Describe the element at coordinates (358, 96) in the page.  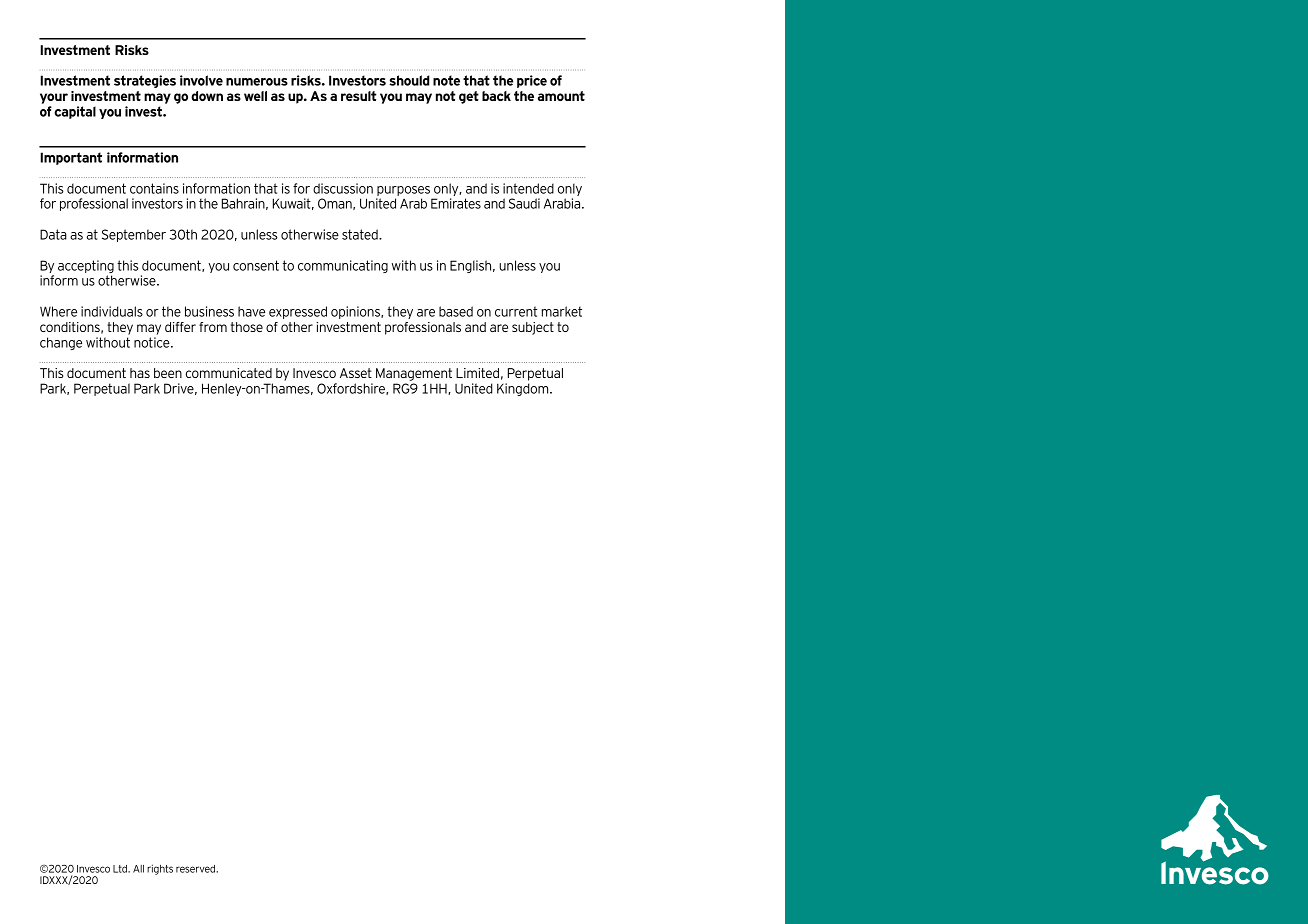
I see `result` at that location.
